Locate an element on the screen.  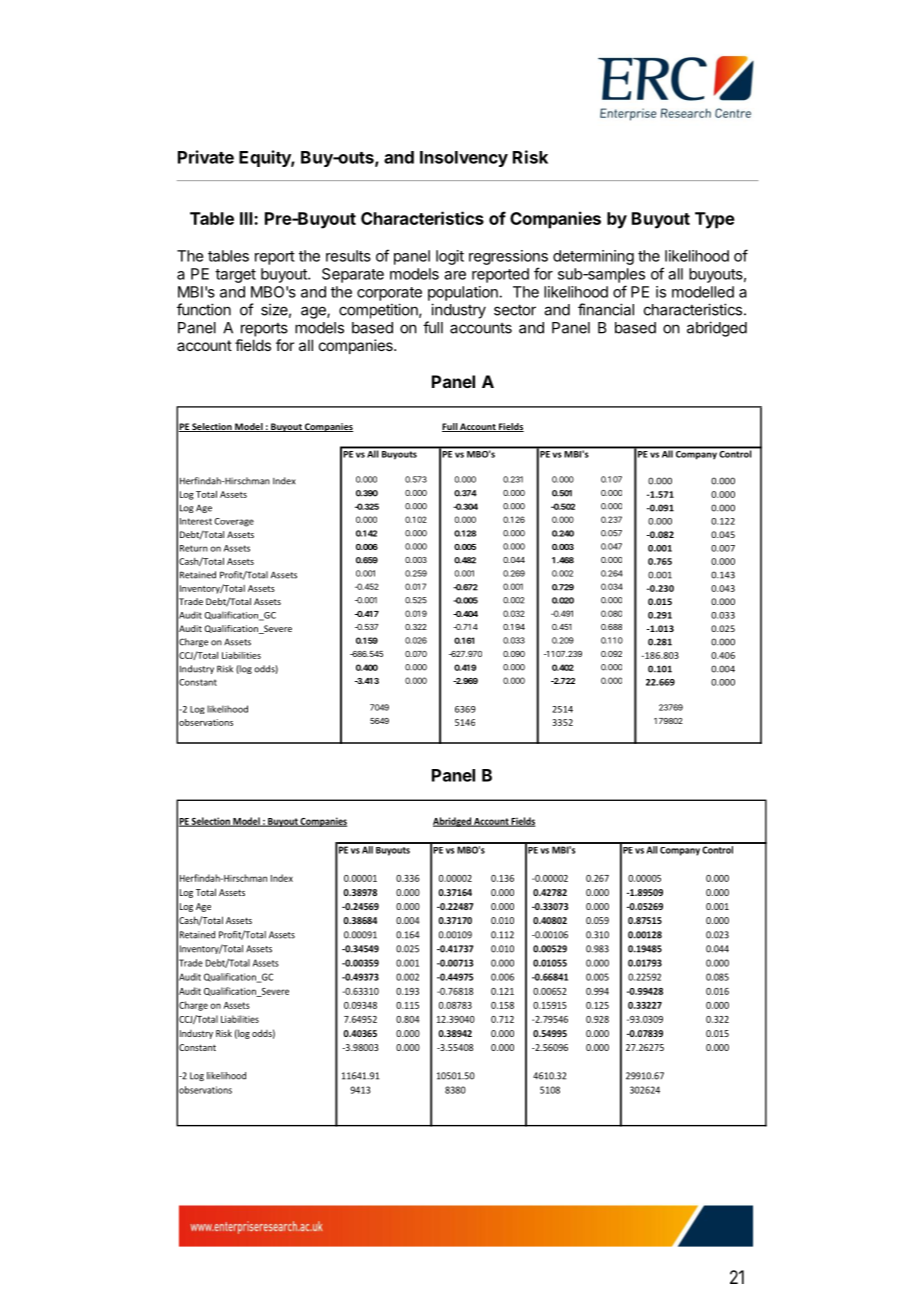
financial is located at coordinates (606, 309).
